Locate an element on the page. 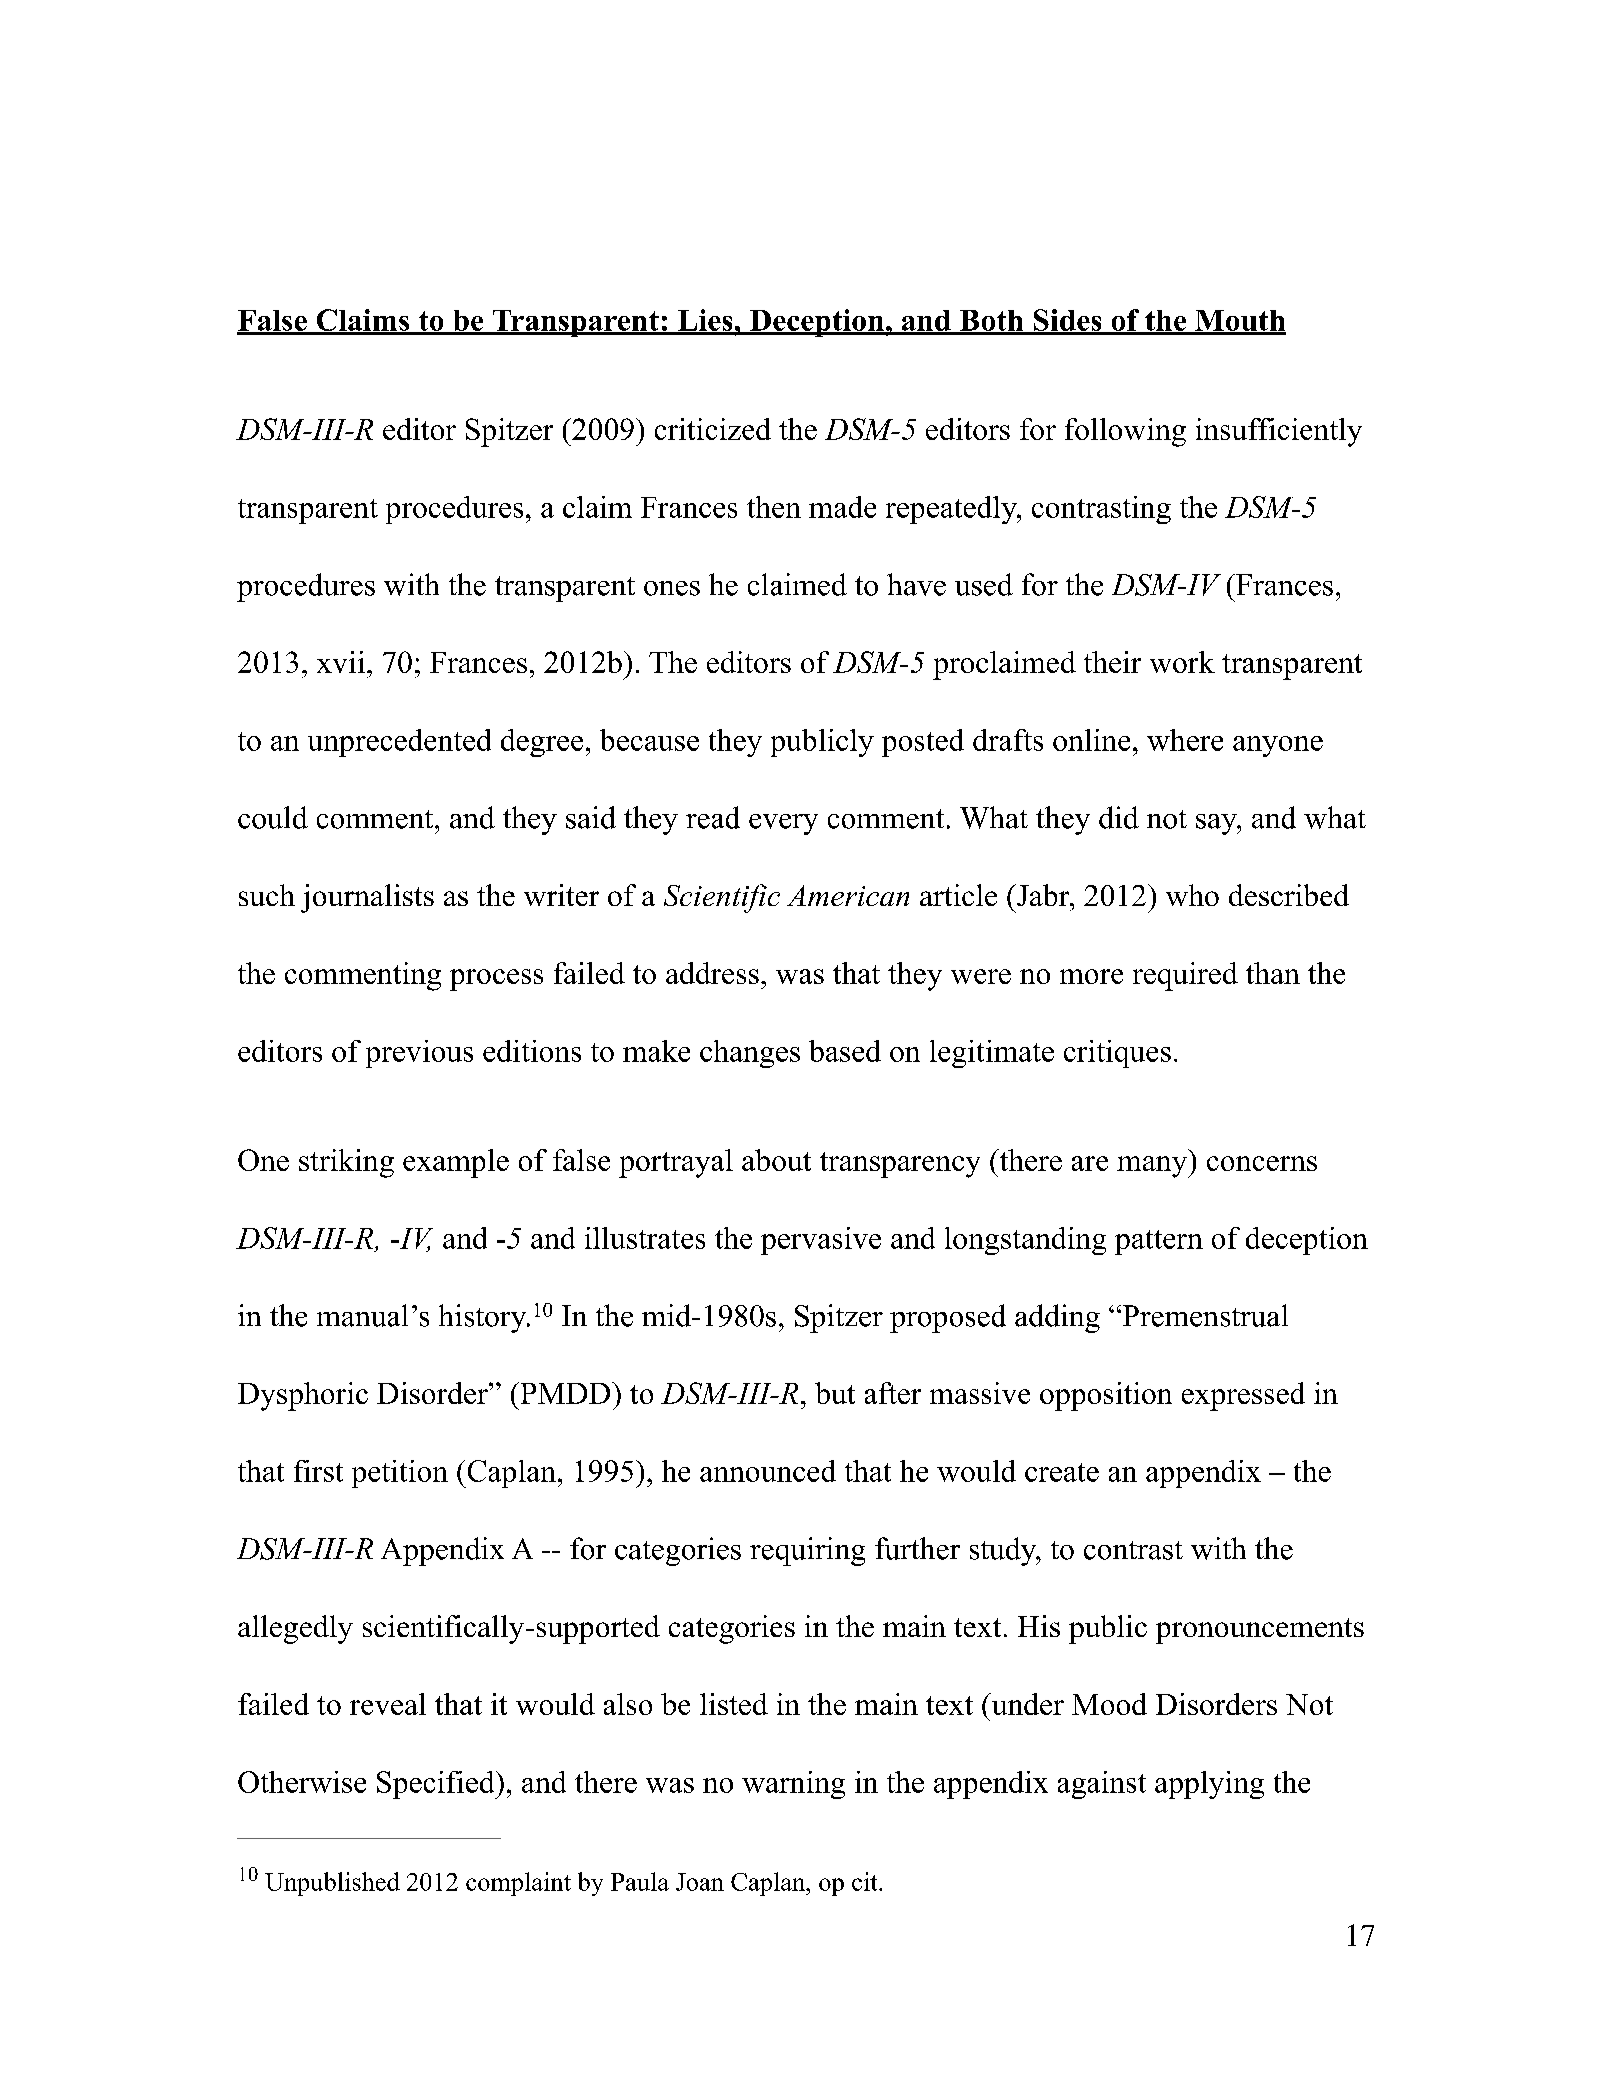 The image size is (1613, 2087). about is located at coordinates (776, 1160).
